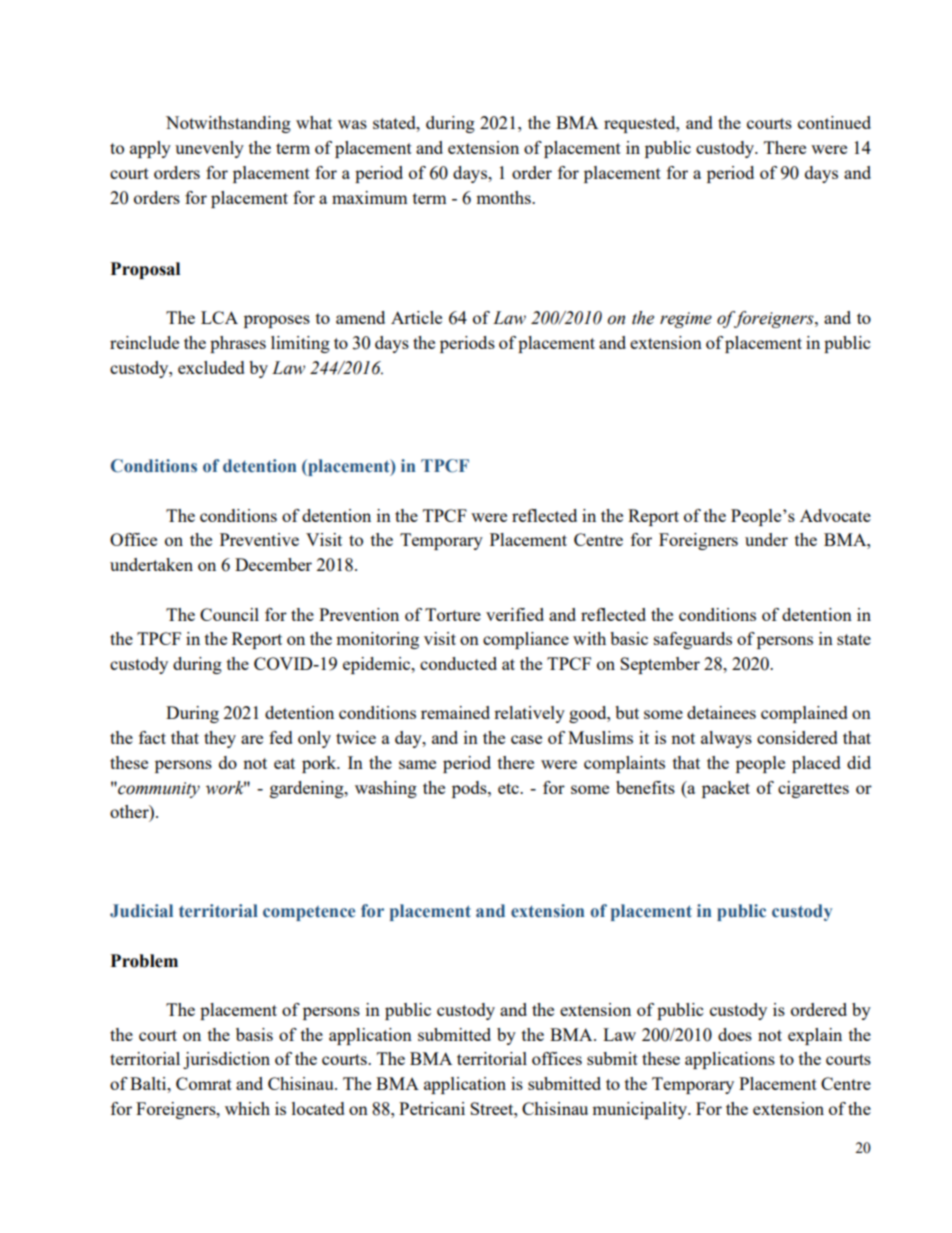 The height and width of the screenshot is (1233, 952). I want to click on verified, so click(515, 614).
